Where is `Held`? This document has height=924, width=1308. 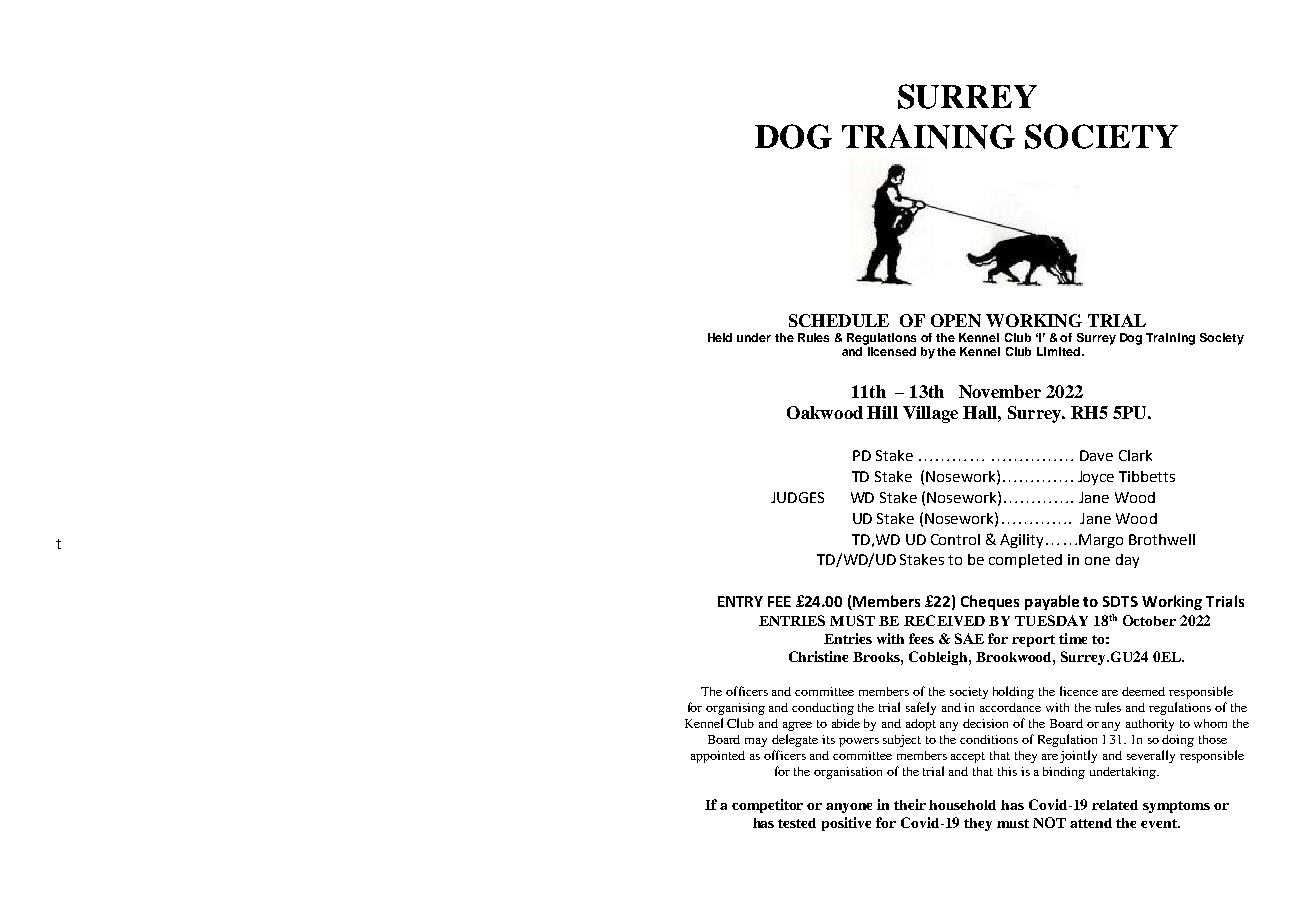 Held is located at coordinates (720, 337).
